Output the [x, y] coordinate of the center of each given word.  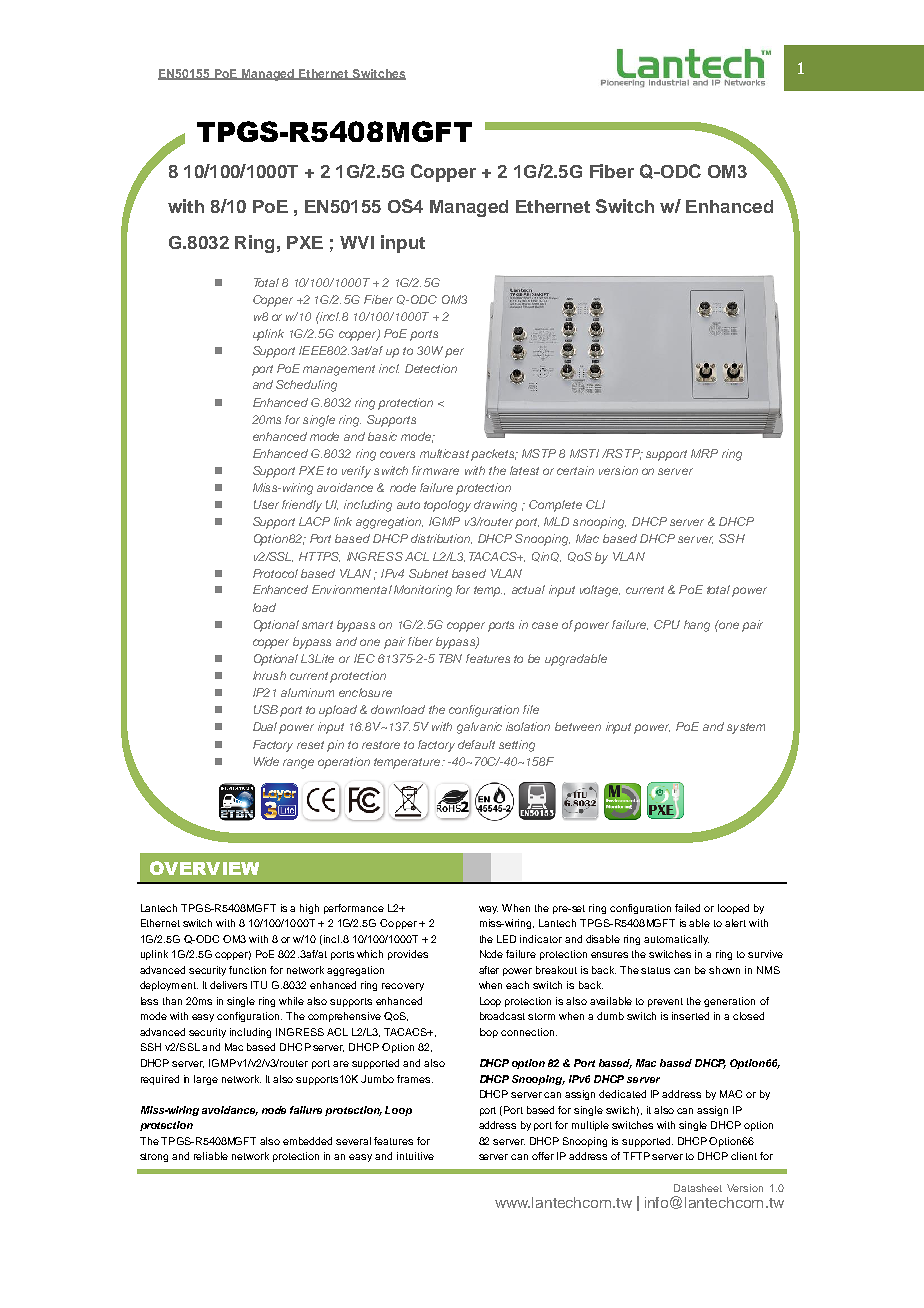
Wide [266, 761]
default [476, 744]
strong [154, 1157]
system [746, 728]
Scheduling [306, 386]
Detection [431, 368]
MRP [704, 453]
